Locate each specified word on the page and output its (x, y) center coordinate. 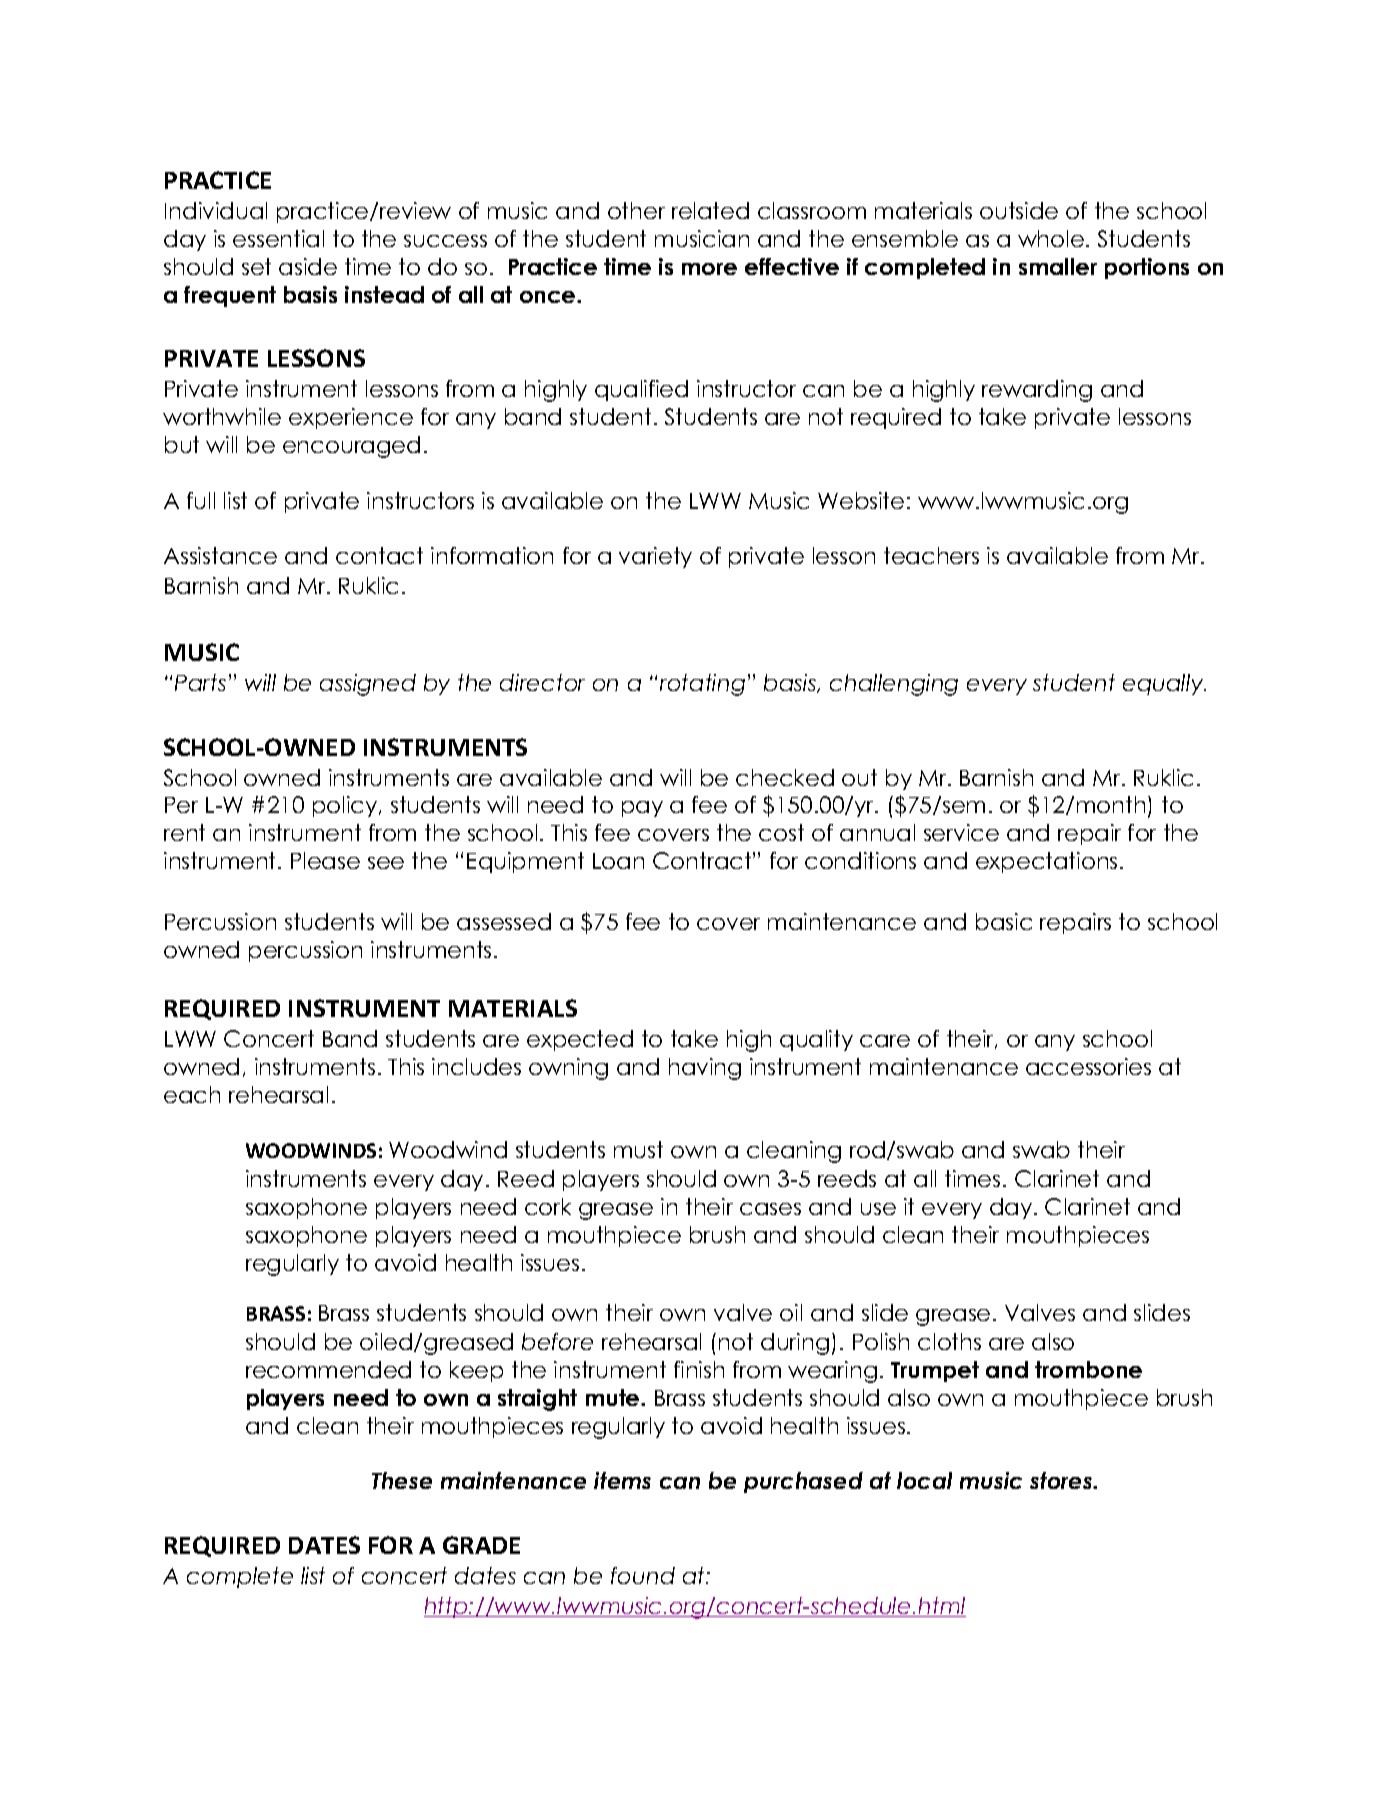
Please (325, 860)
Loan (618, 861)
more (709, 269)
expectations (1046, 862)
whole (1051, 238)
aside (308, 266)
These (402, 1480)
